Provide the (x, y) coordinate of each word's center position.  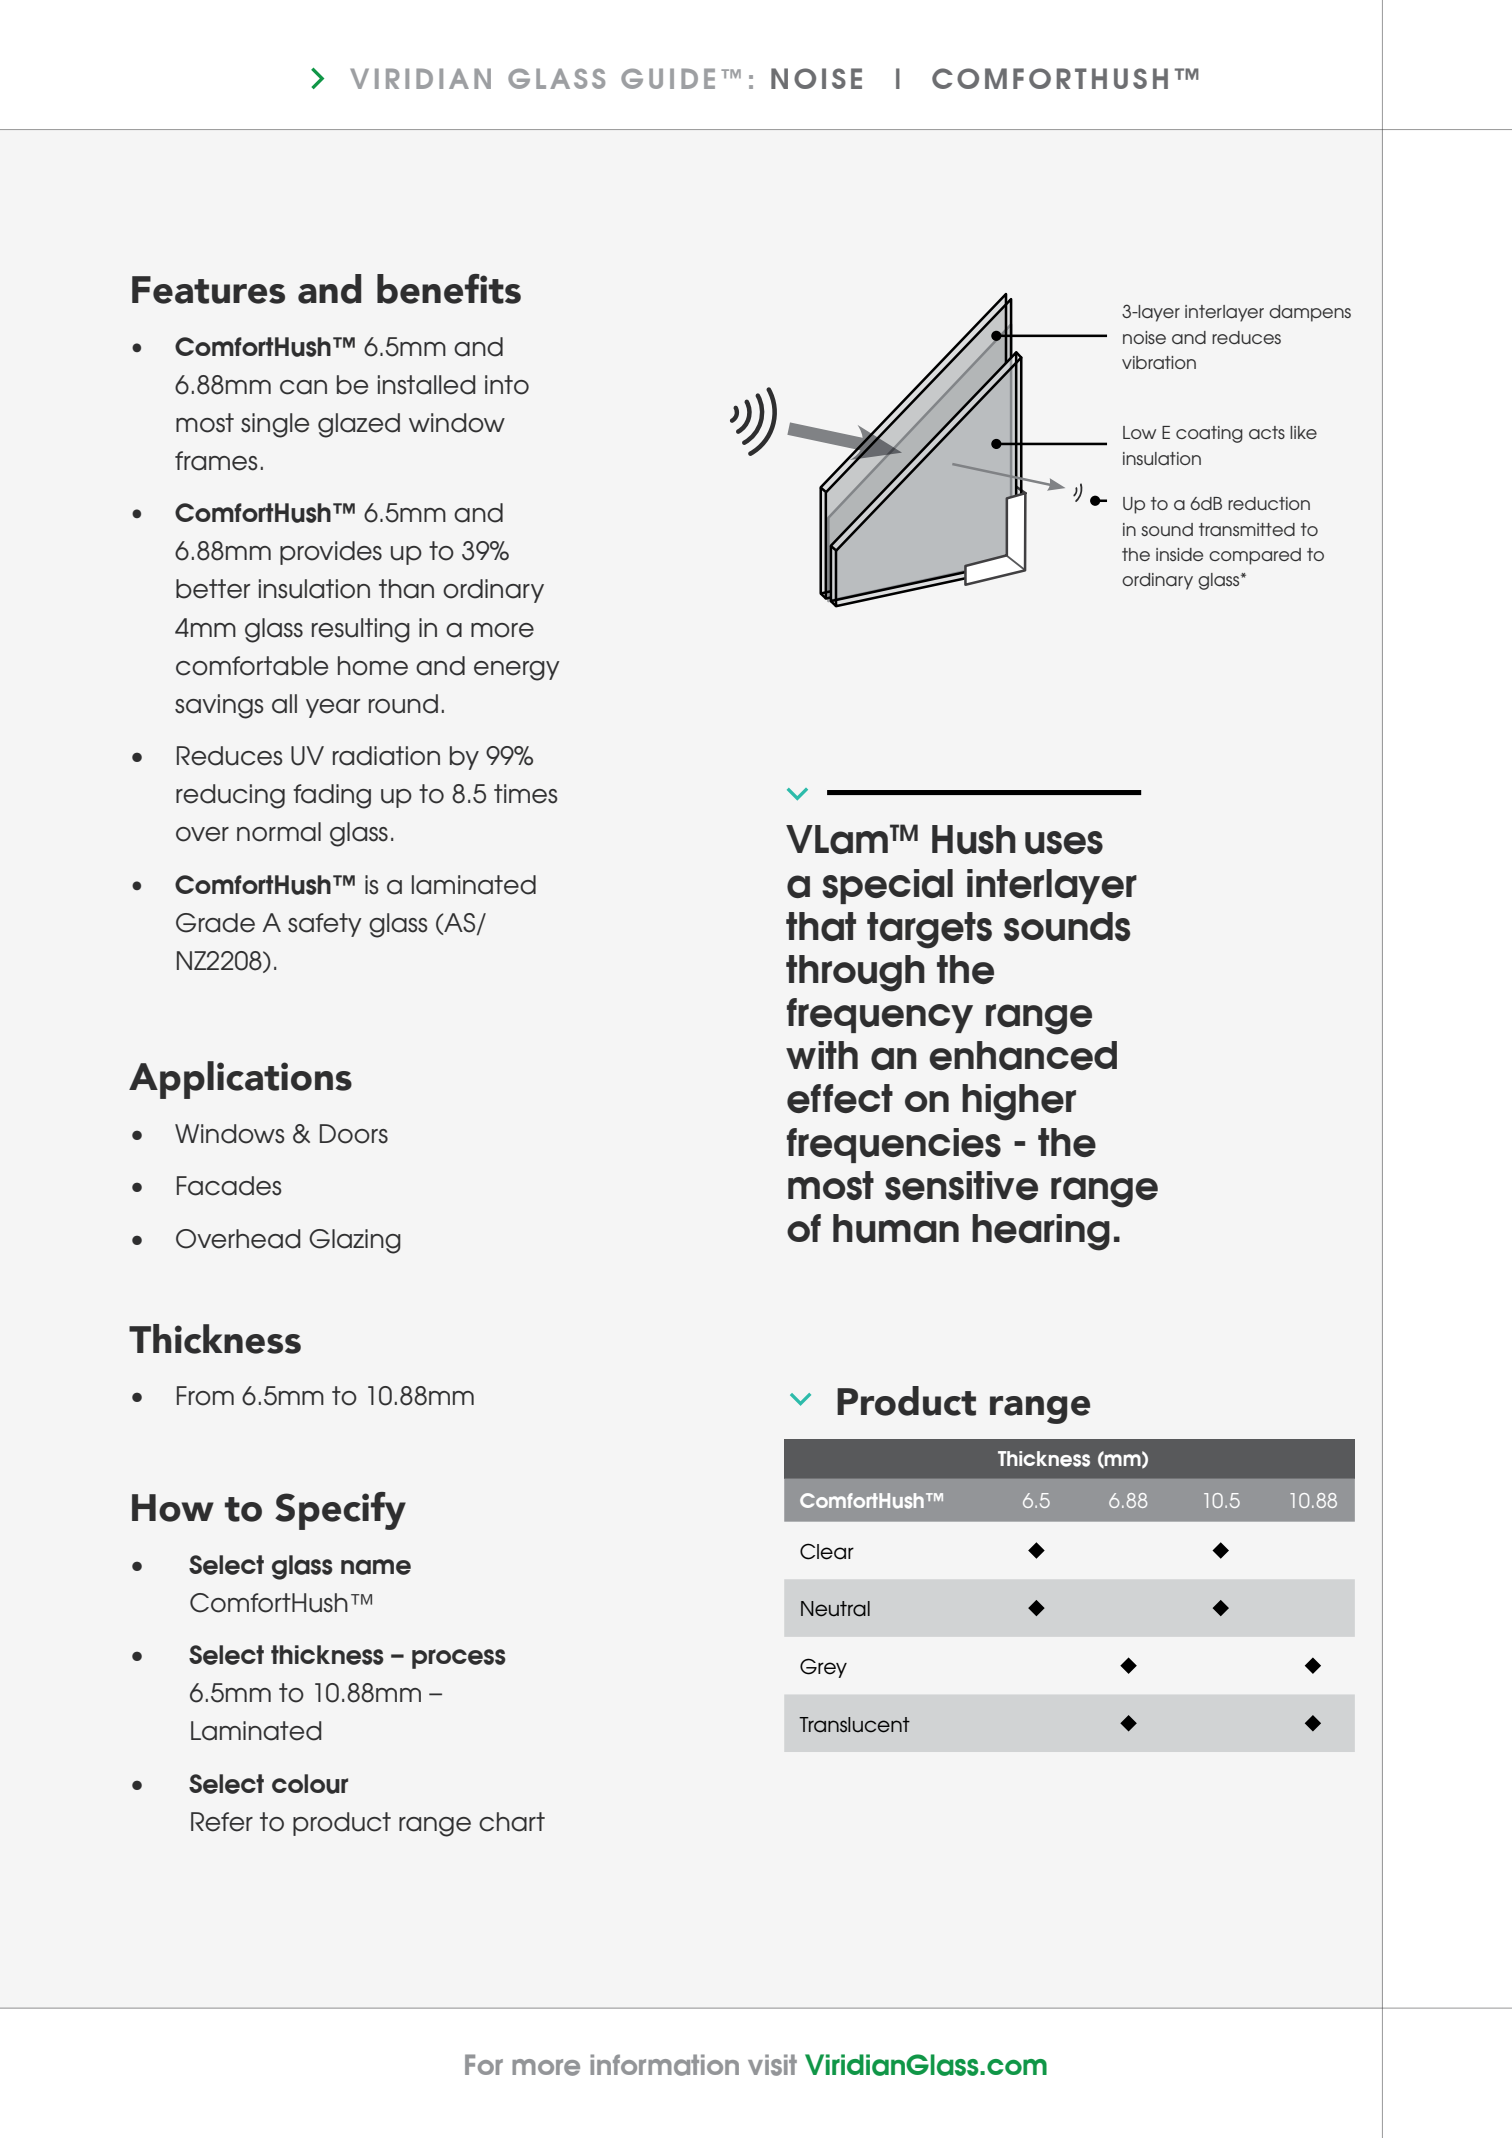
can (303, 387)
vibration (1159, 362)
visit (772, 2065)
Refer (222, 1822)
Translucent (854, 1725)
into (507, 385)
